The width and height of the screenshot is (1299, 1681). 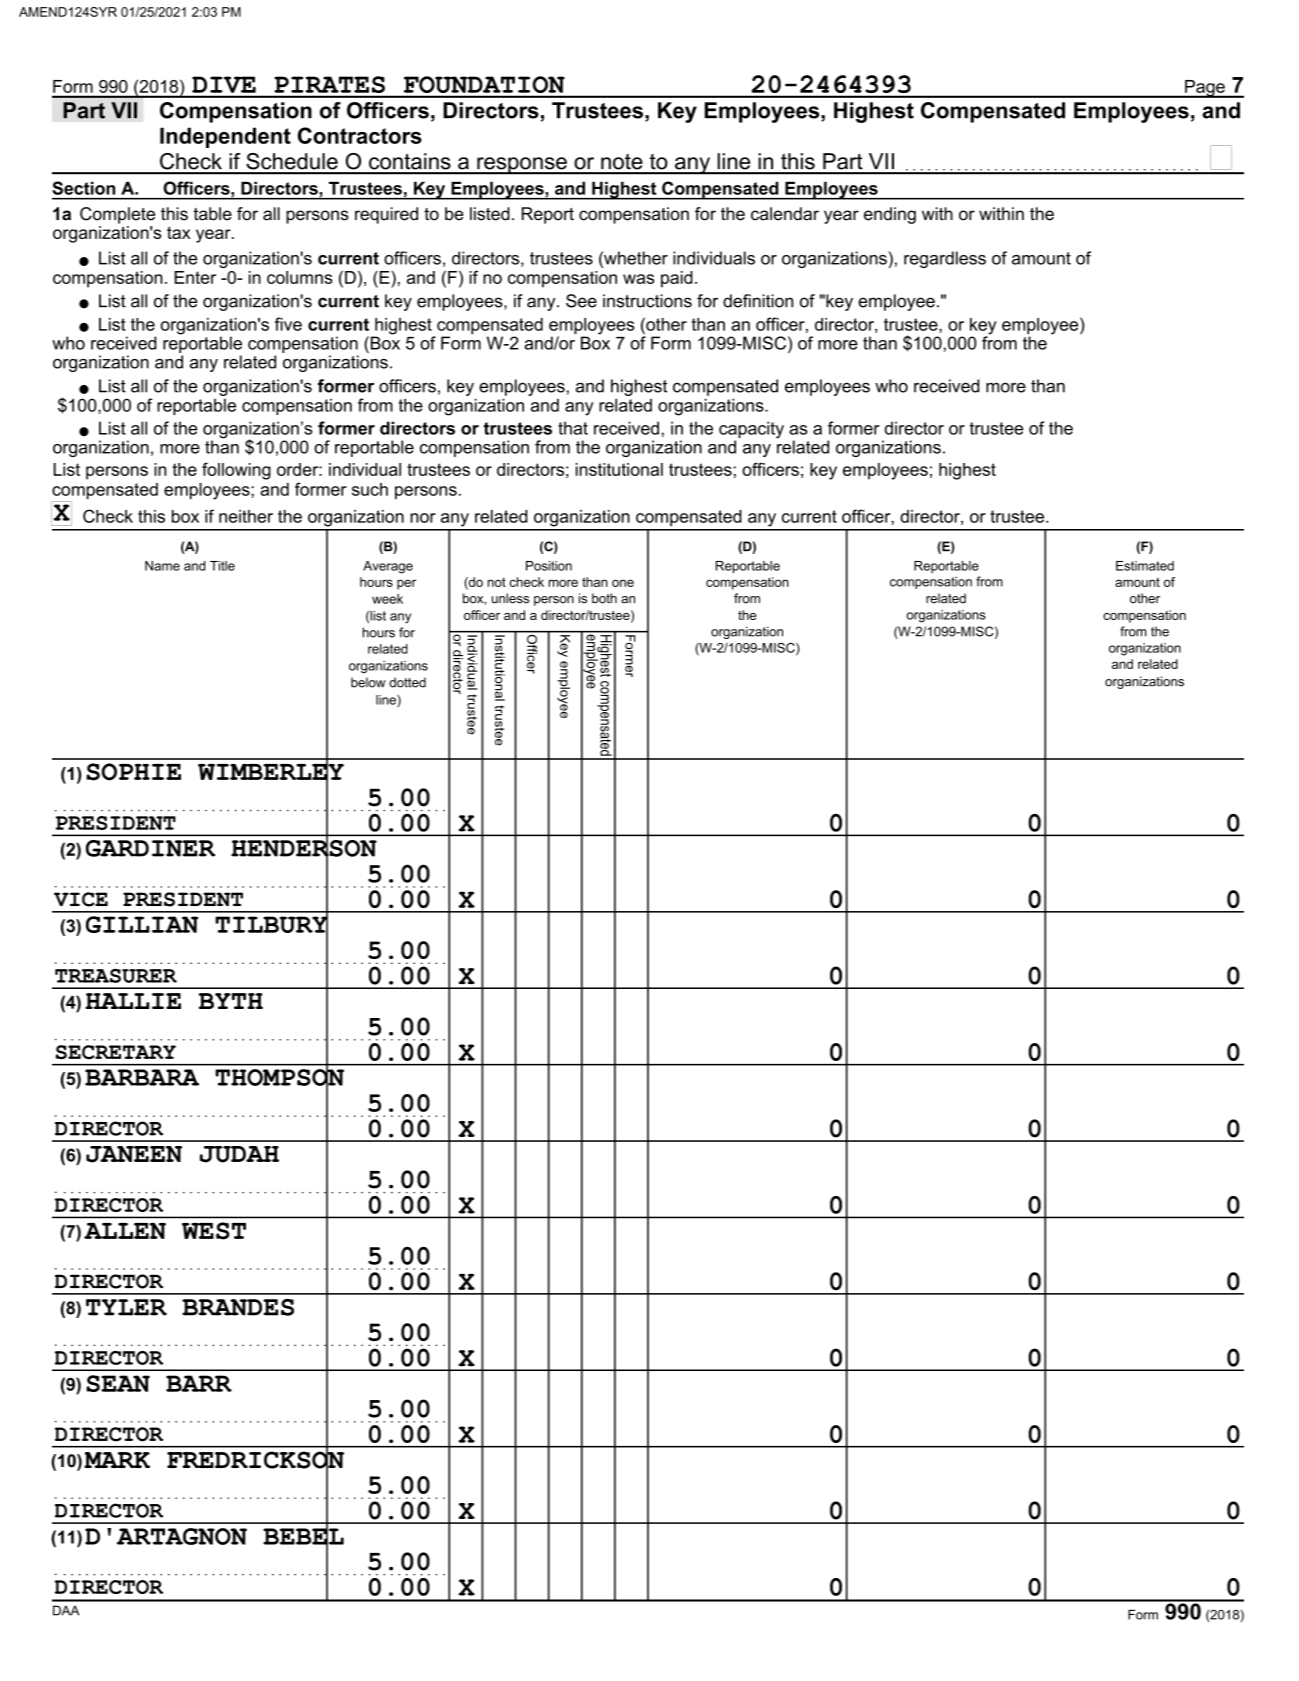 I want to click on that, so click(x=573, y=428).
